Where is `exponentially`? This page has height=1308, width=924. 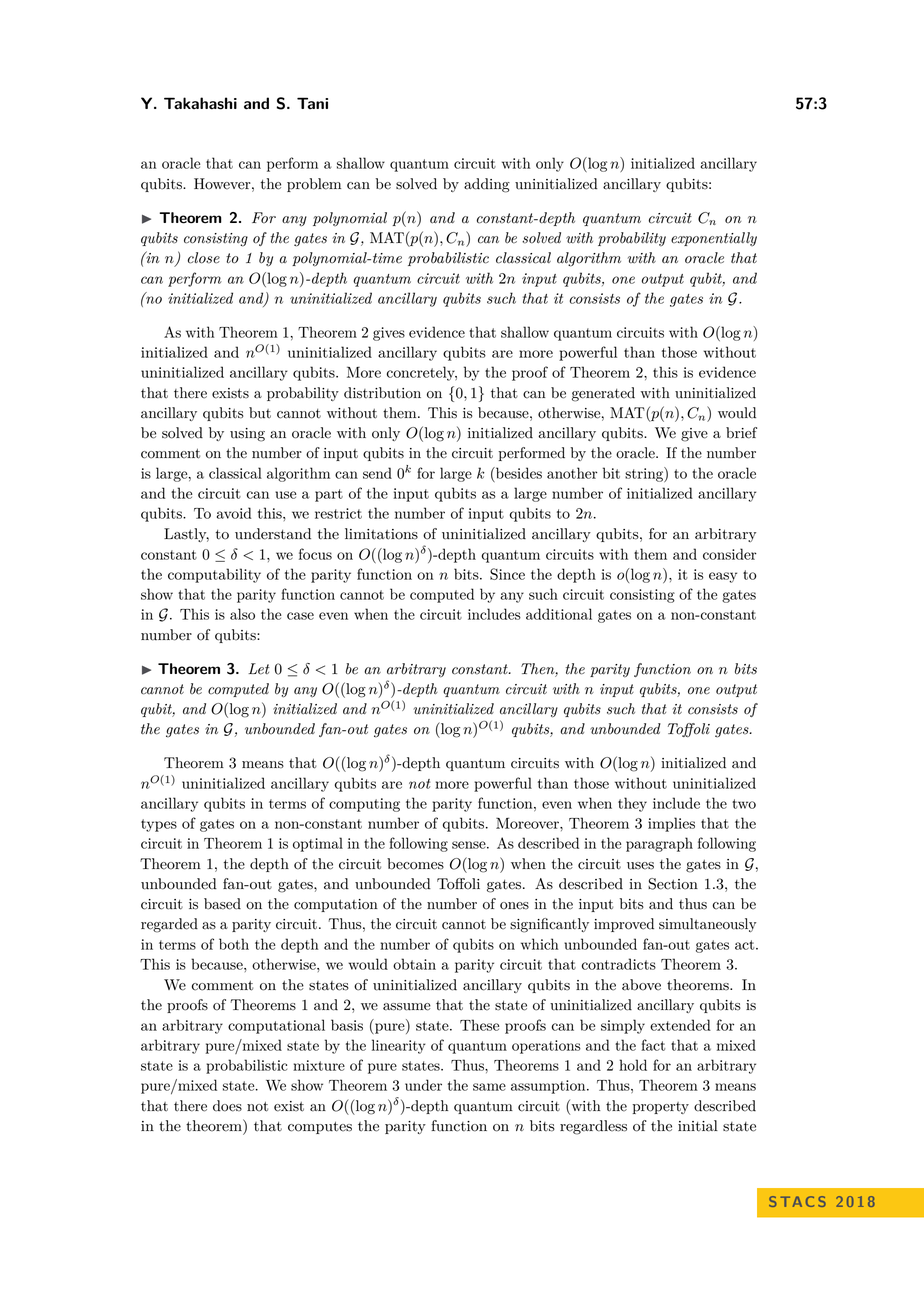
exponentially is located at coordinates (714, 239).
